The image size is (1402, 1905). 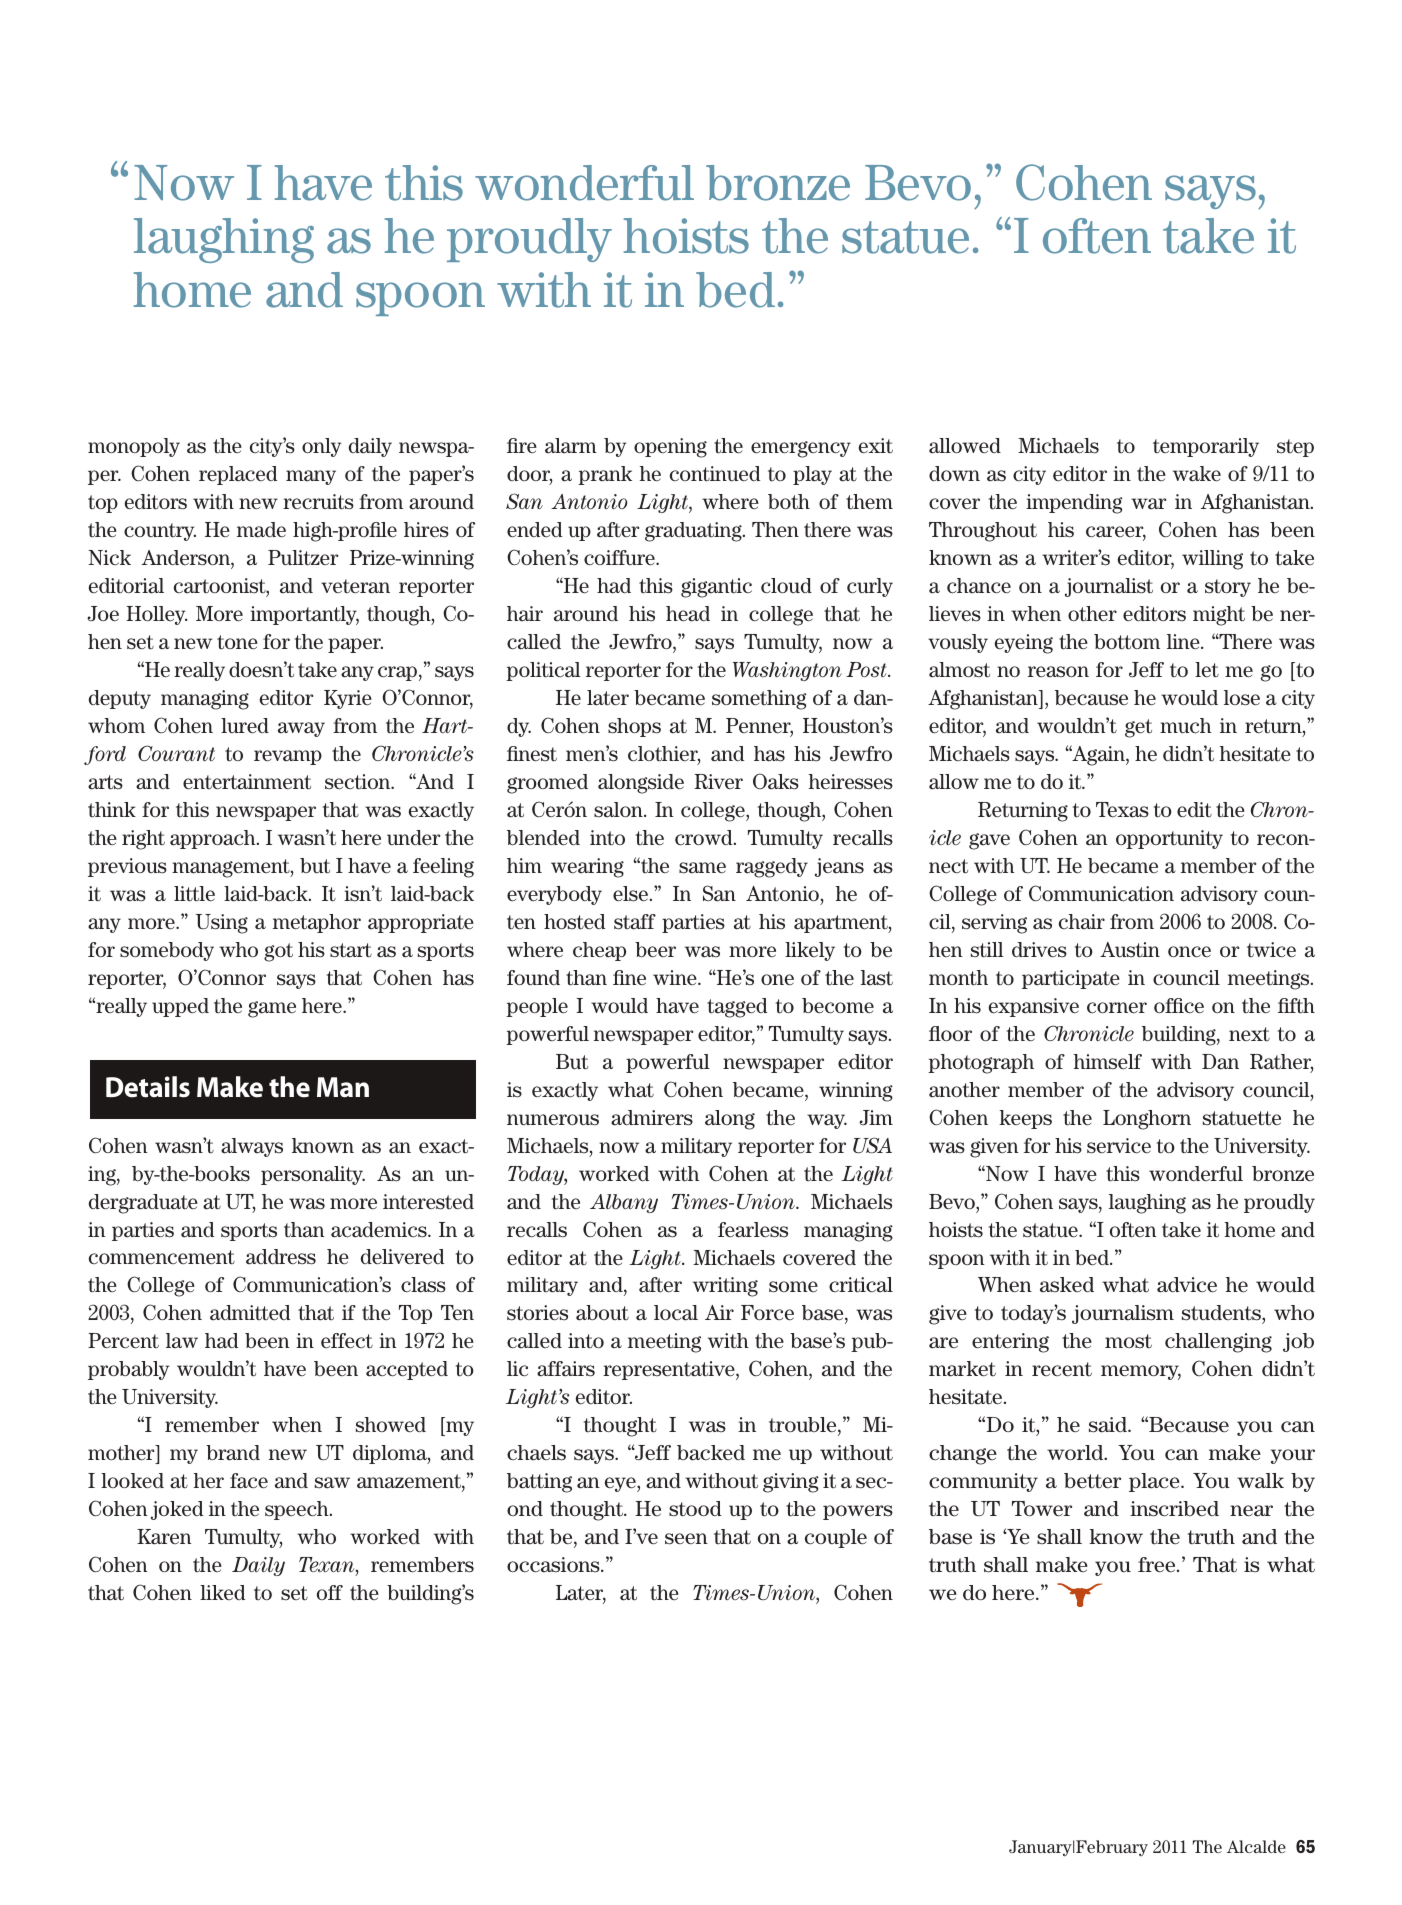 What do you see at coordinates (311, 477) in the document?
I see `many` at bounding box center [311, 477].
